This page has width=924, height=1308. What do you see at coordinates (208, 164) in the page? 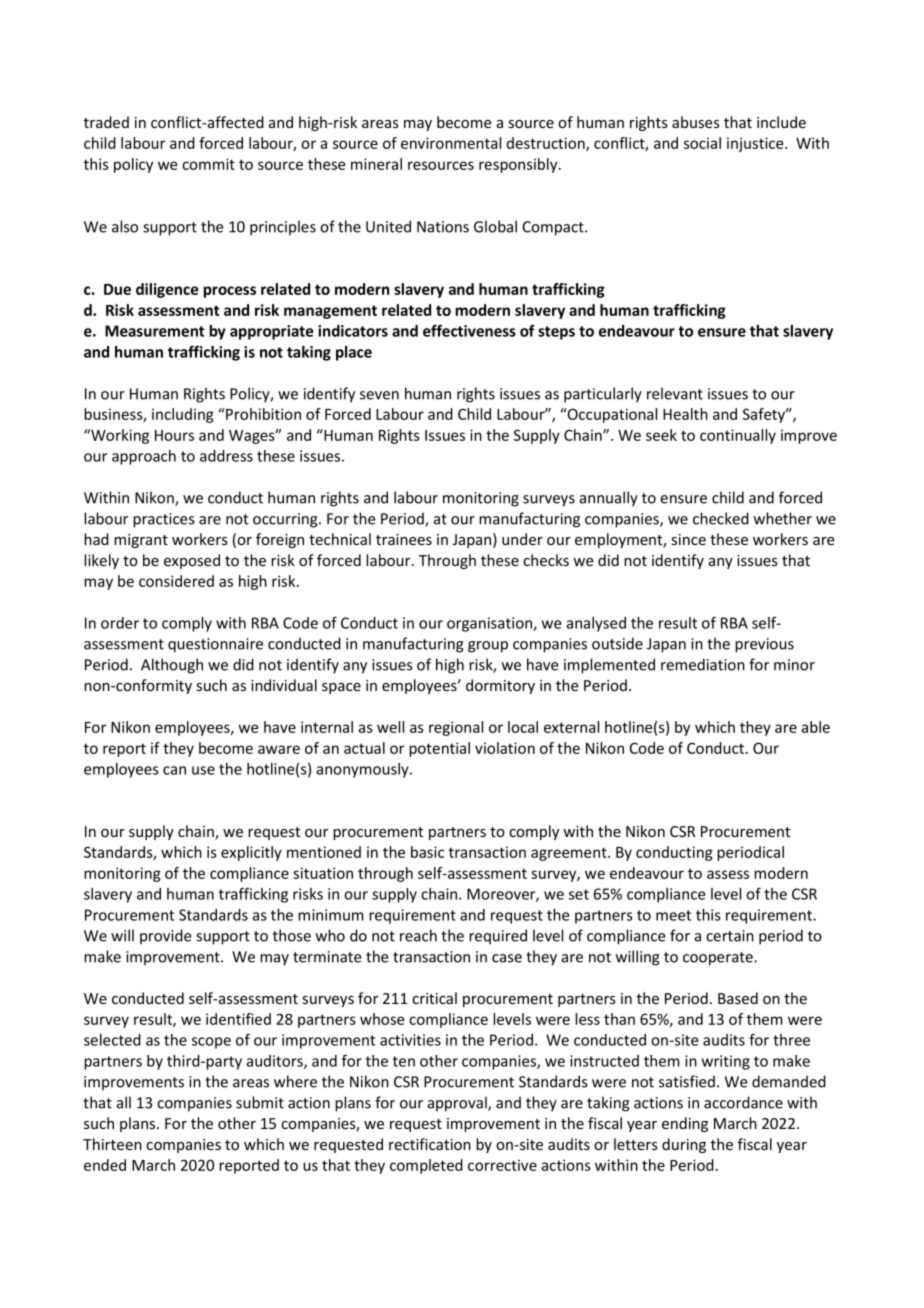
I see `commit` at bounding box center [208, 164].
